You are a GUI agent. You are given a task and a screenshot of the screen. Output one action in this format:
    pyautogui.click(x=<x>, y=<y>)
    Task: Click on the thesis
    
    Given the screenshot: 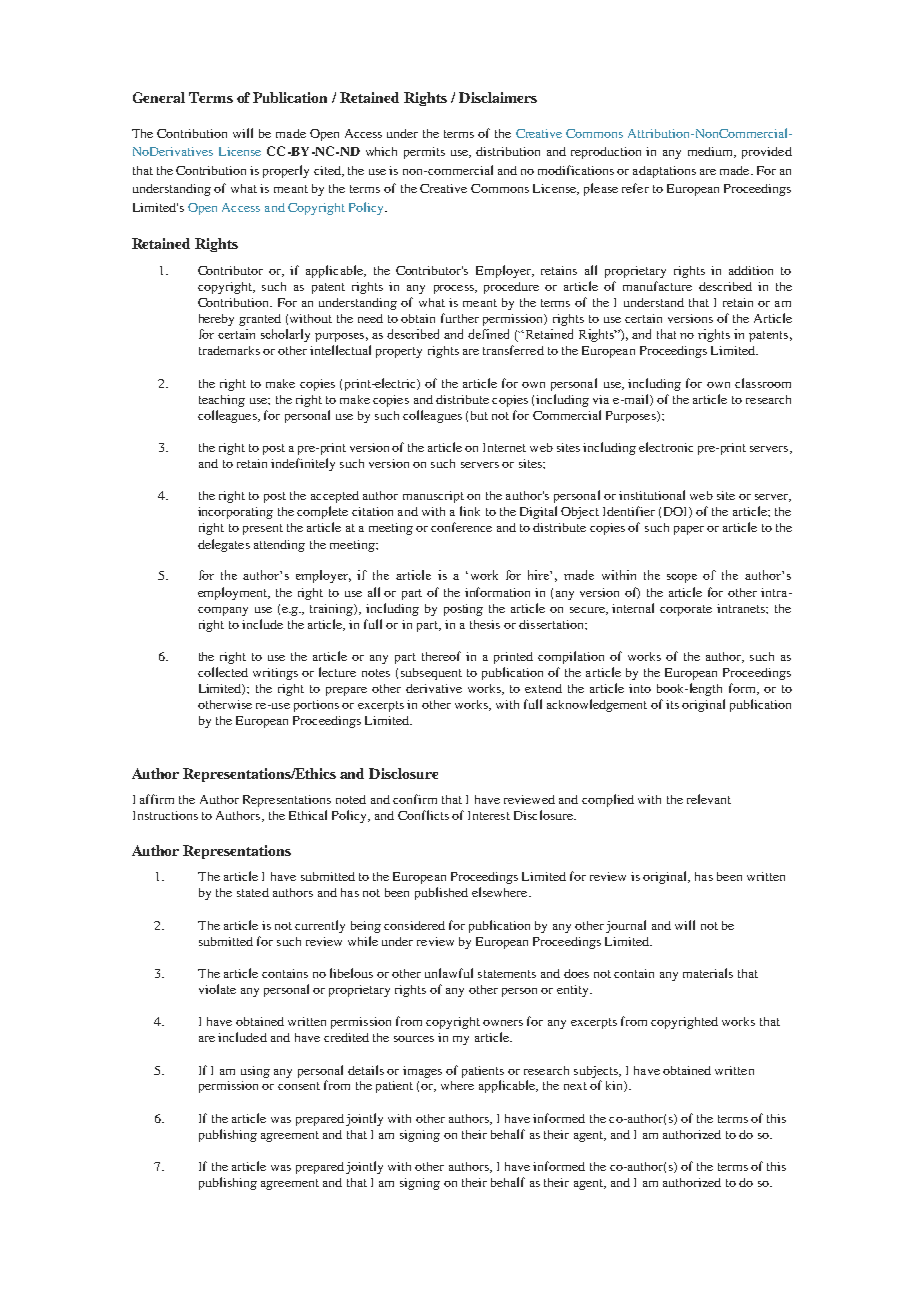 What is the action you would take?
    pyautogui.click(x=485, y=624)
